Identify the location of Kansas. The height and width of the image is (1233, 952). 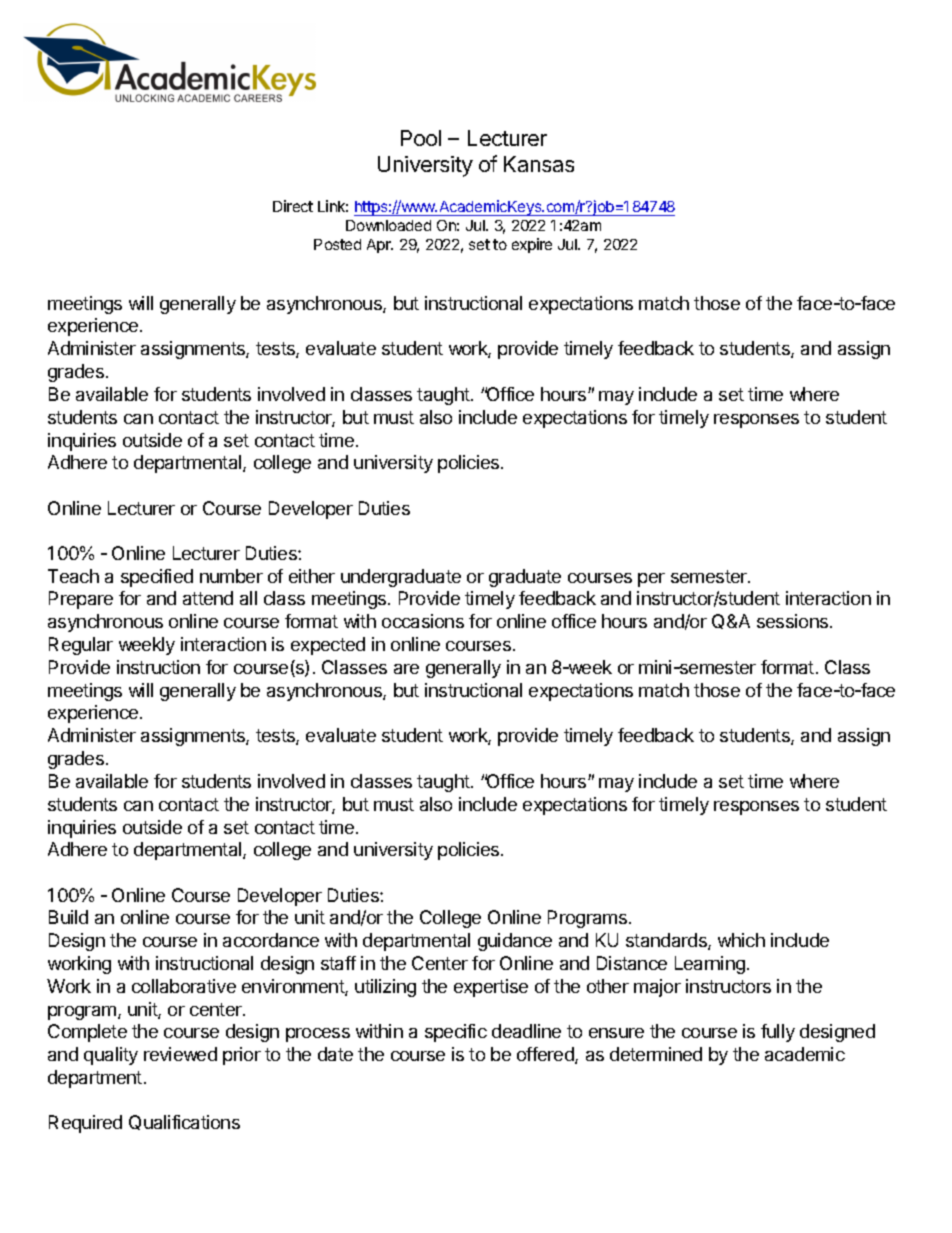
(539, 164).
